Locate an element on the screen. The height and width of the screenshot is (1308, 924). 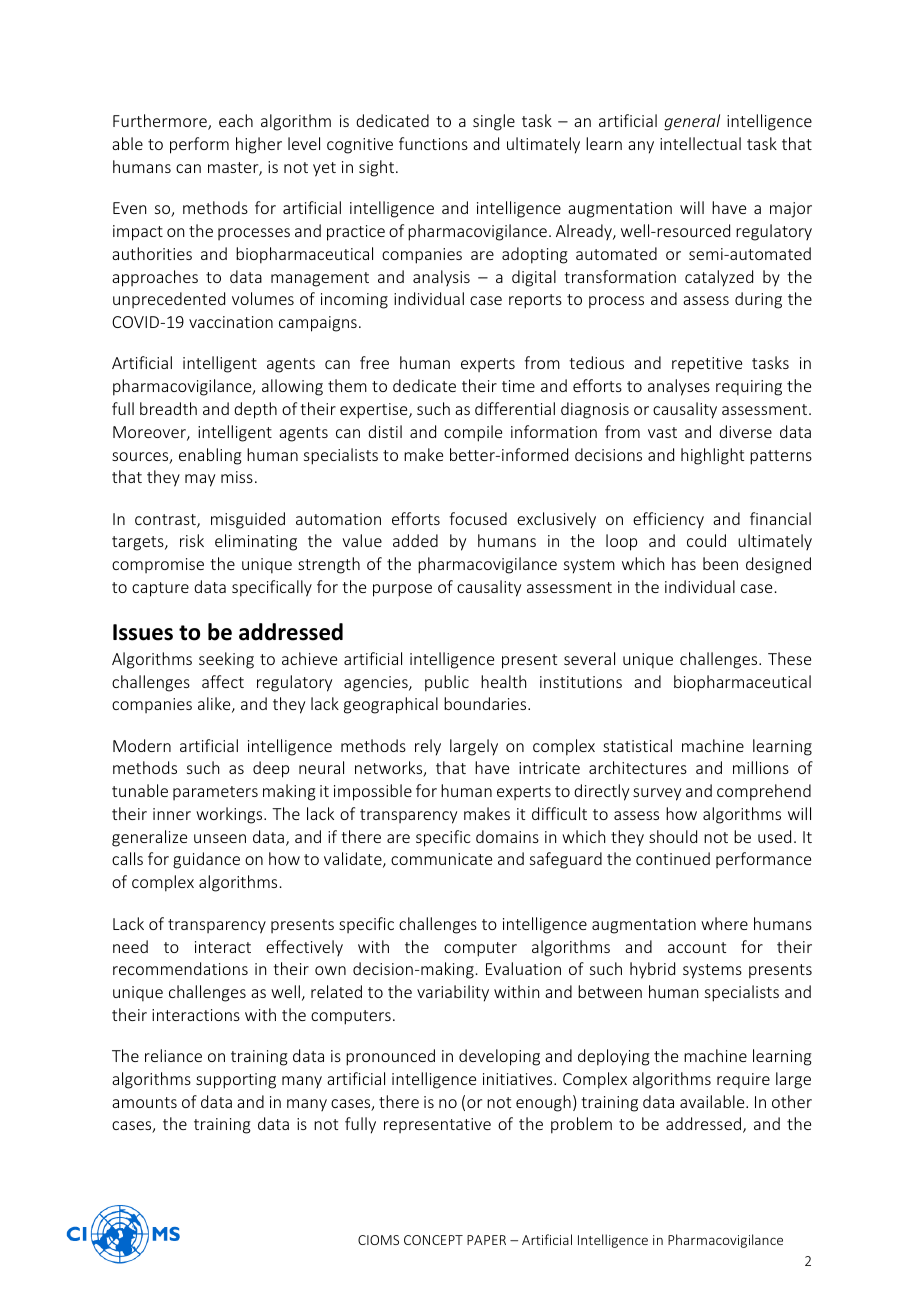
recommendations is located at coordinates (180, 968).
